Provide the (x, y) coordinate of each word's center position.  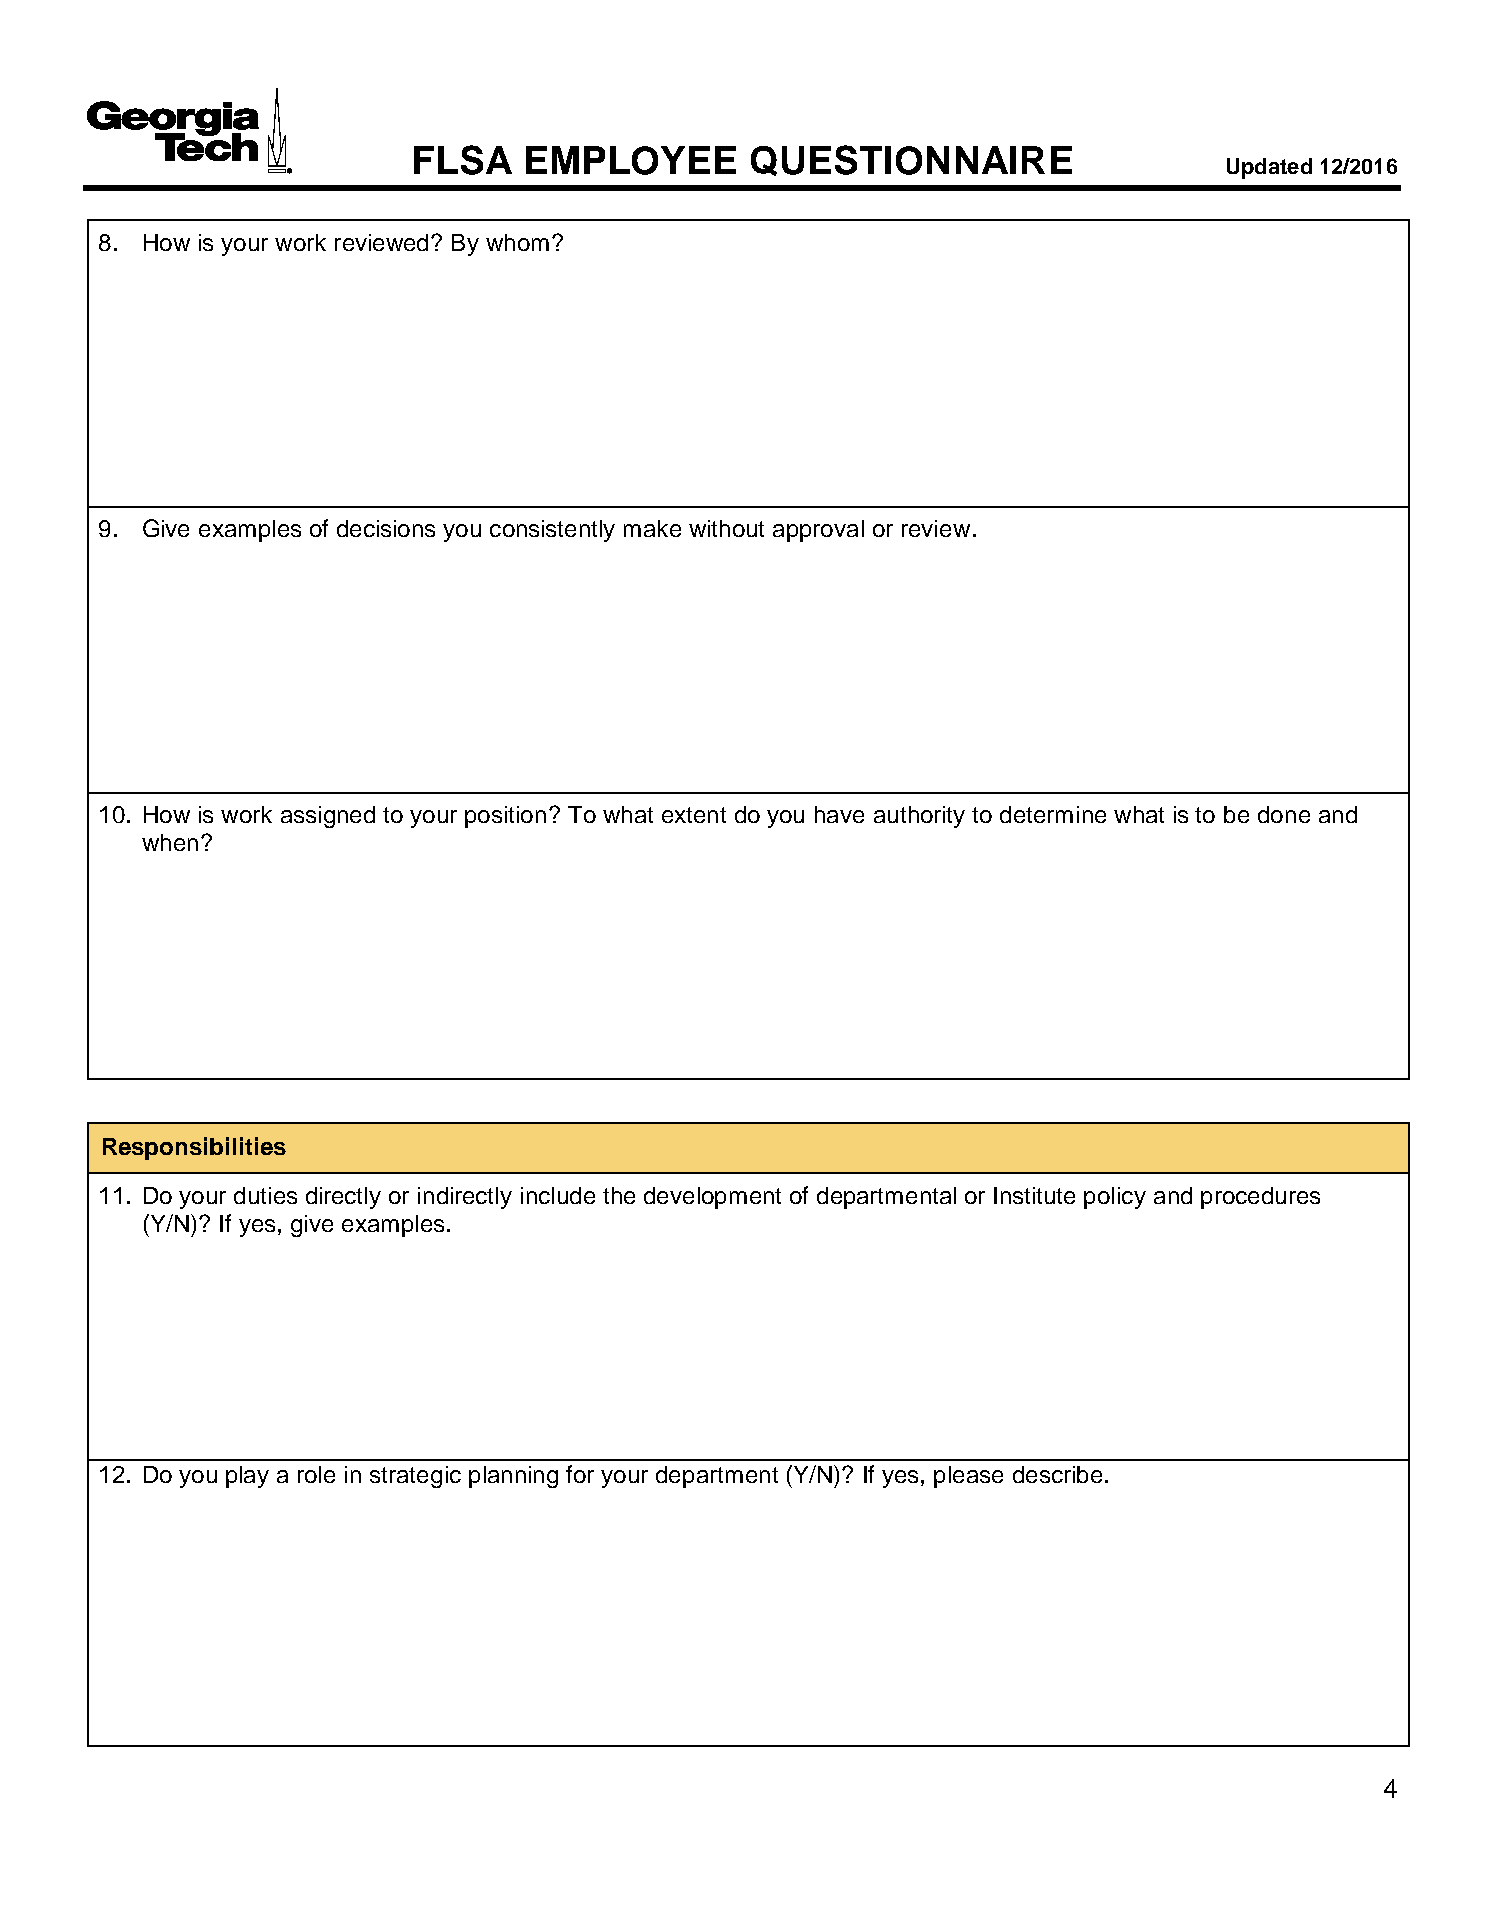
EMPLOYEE (631, 160)
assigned (328, 817)
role (316, 1474)
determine (1053, 814)
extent (694, 815)
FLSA (463, 160)
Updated (1269, 168)
